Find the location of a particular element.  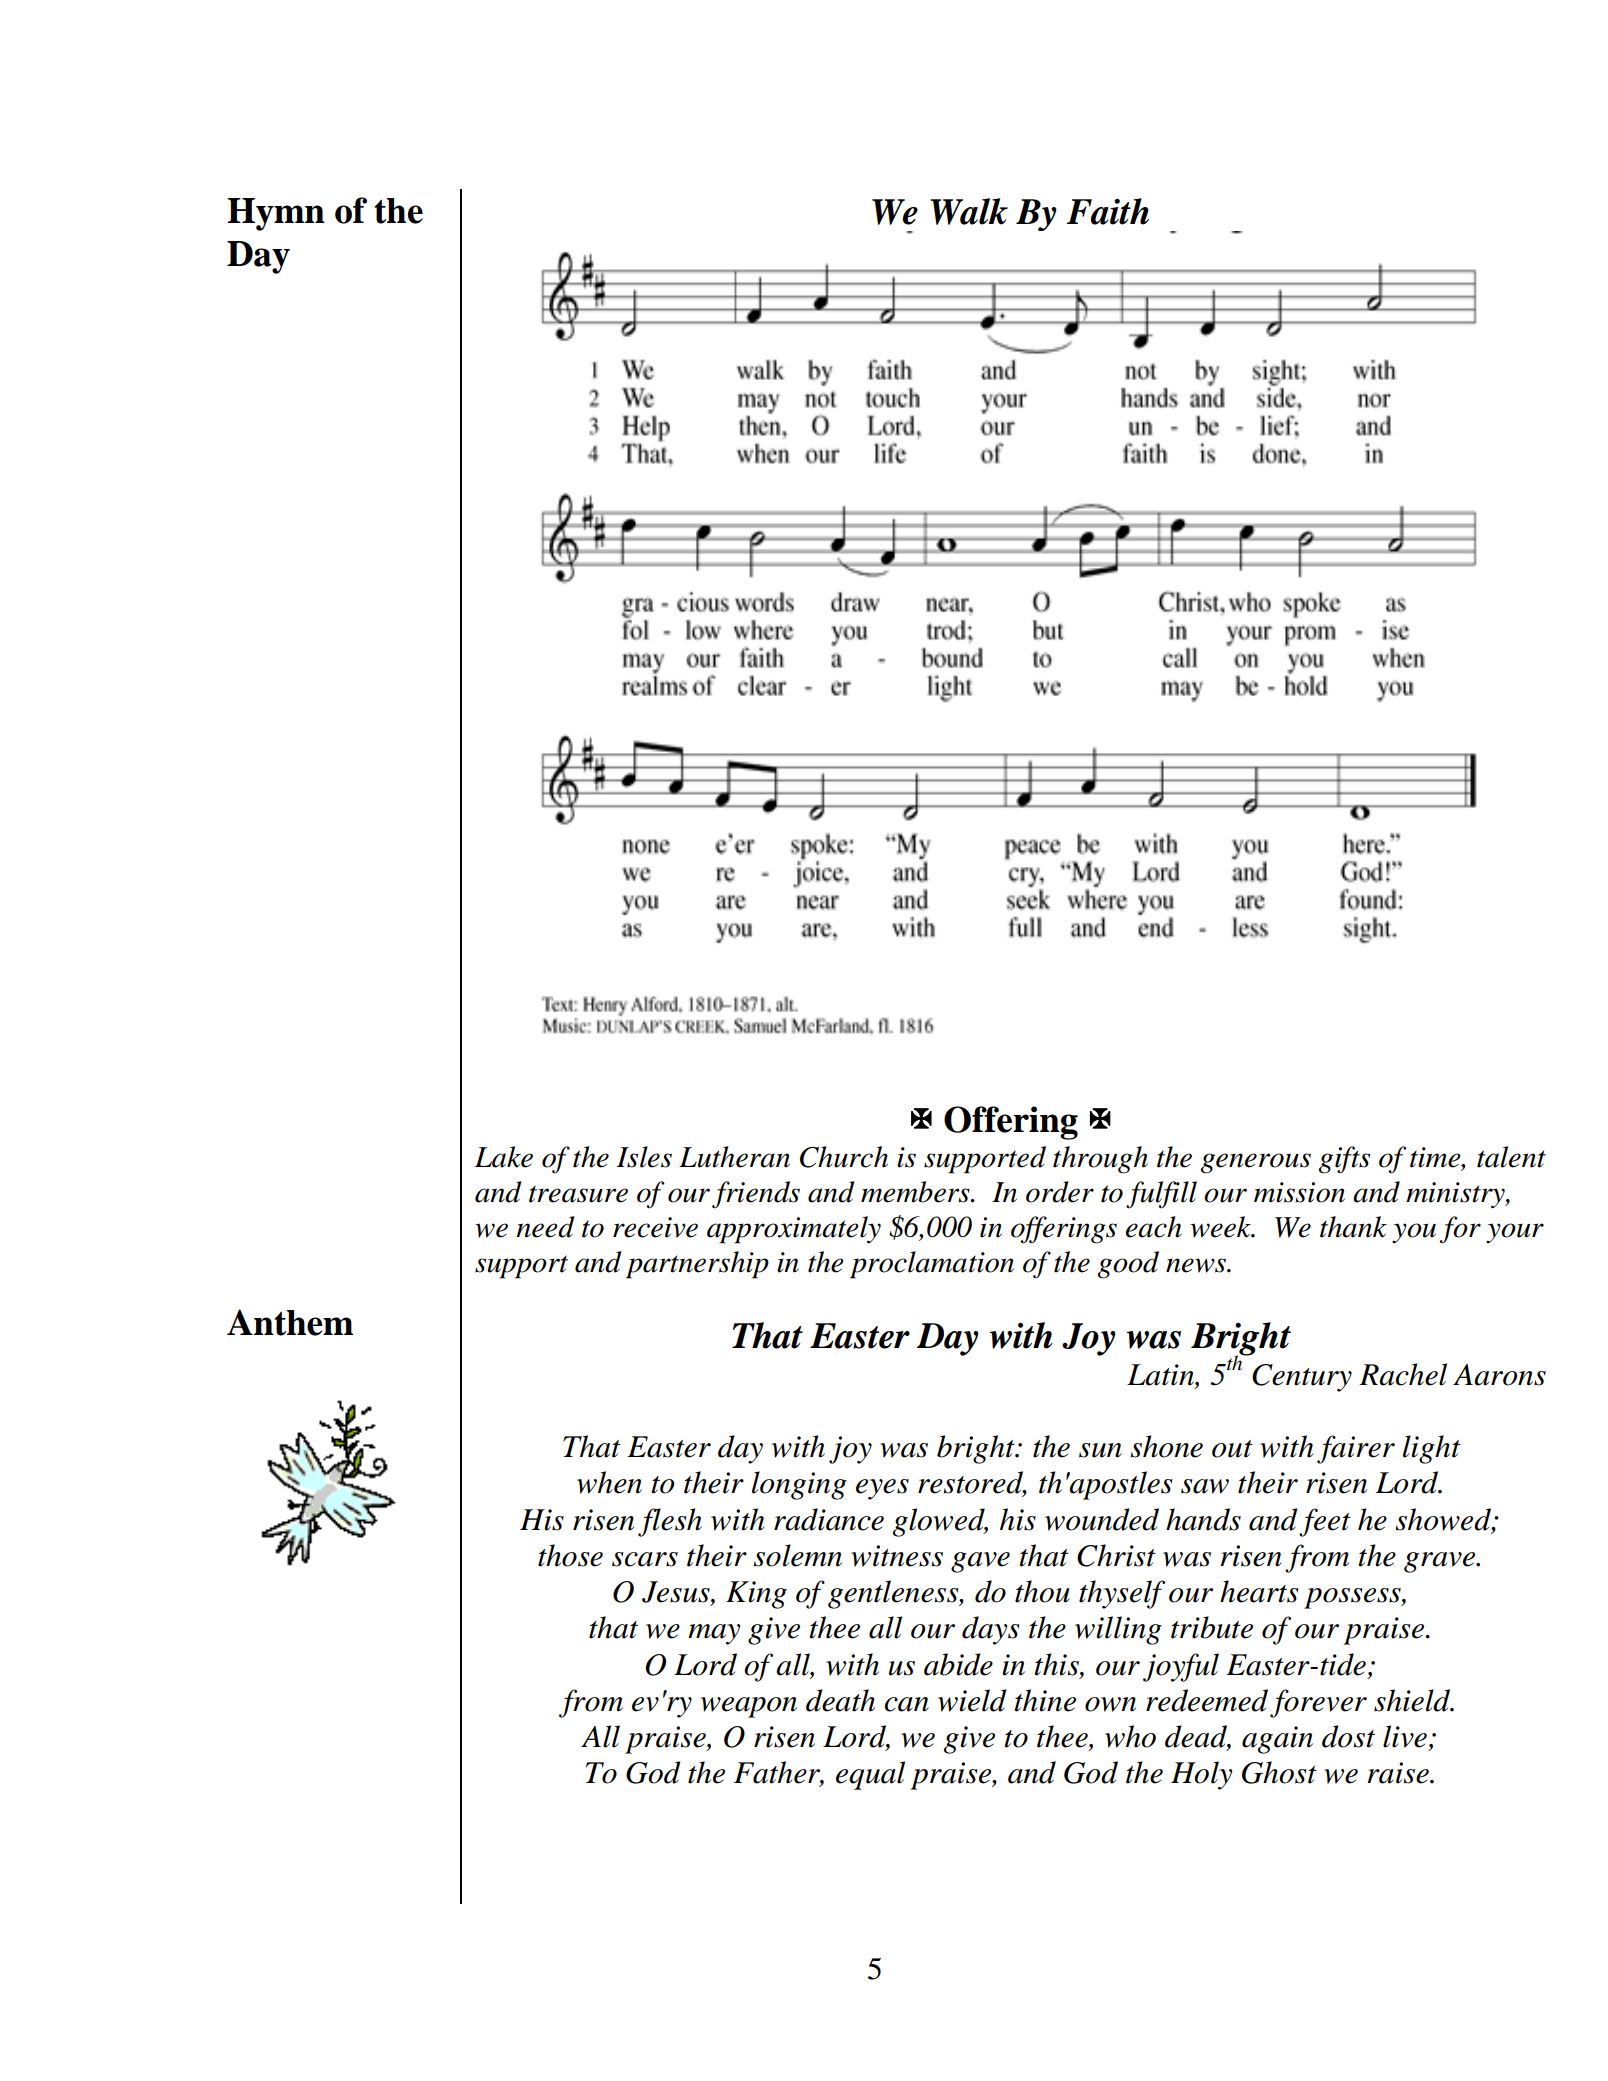

Walk is located at coordinates (969, 211).
